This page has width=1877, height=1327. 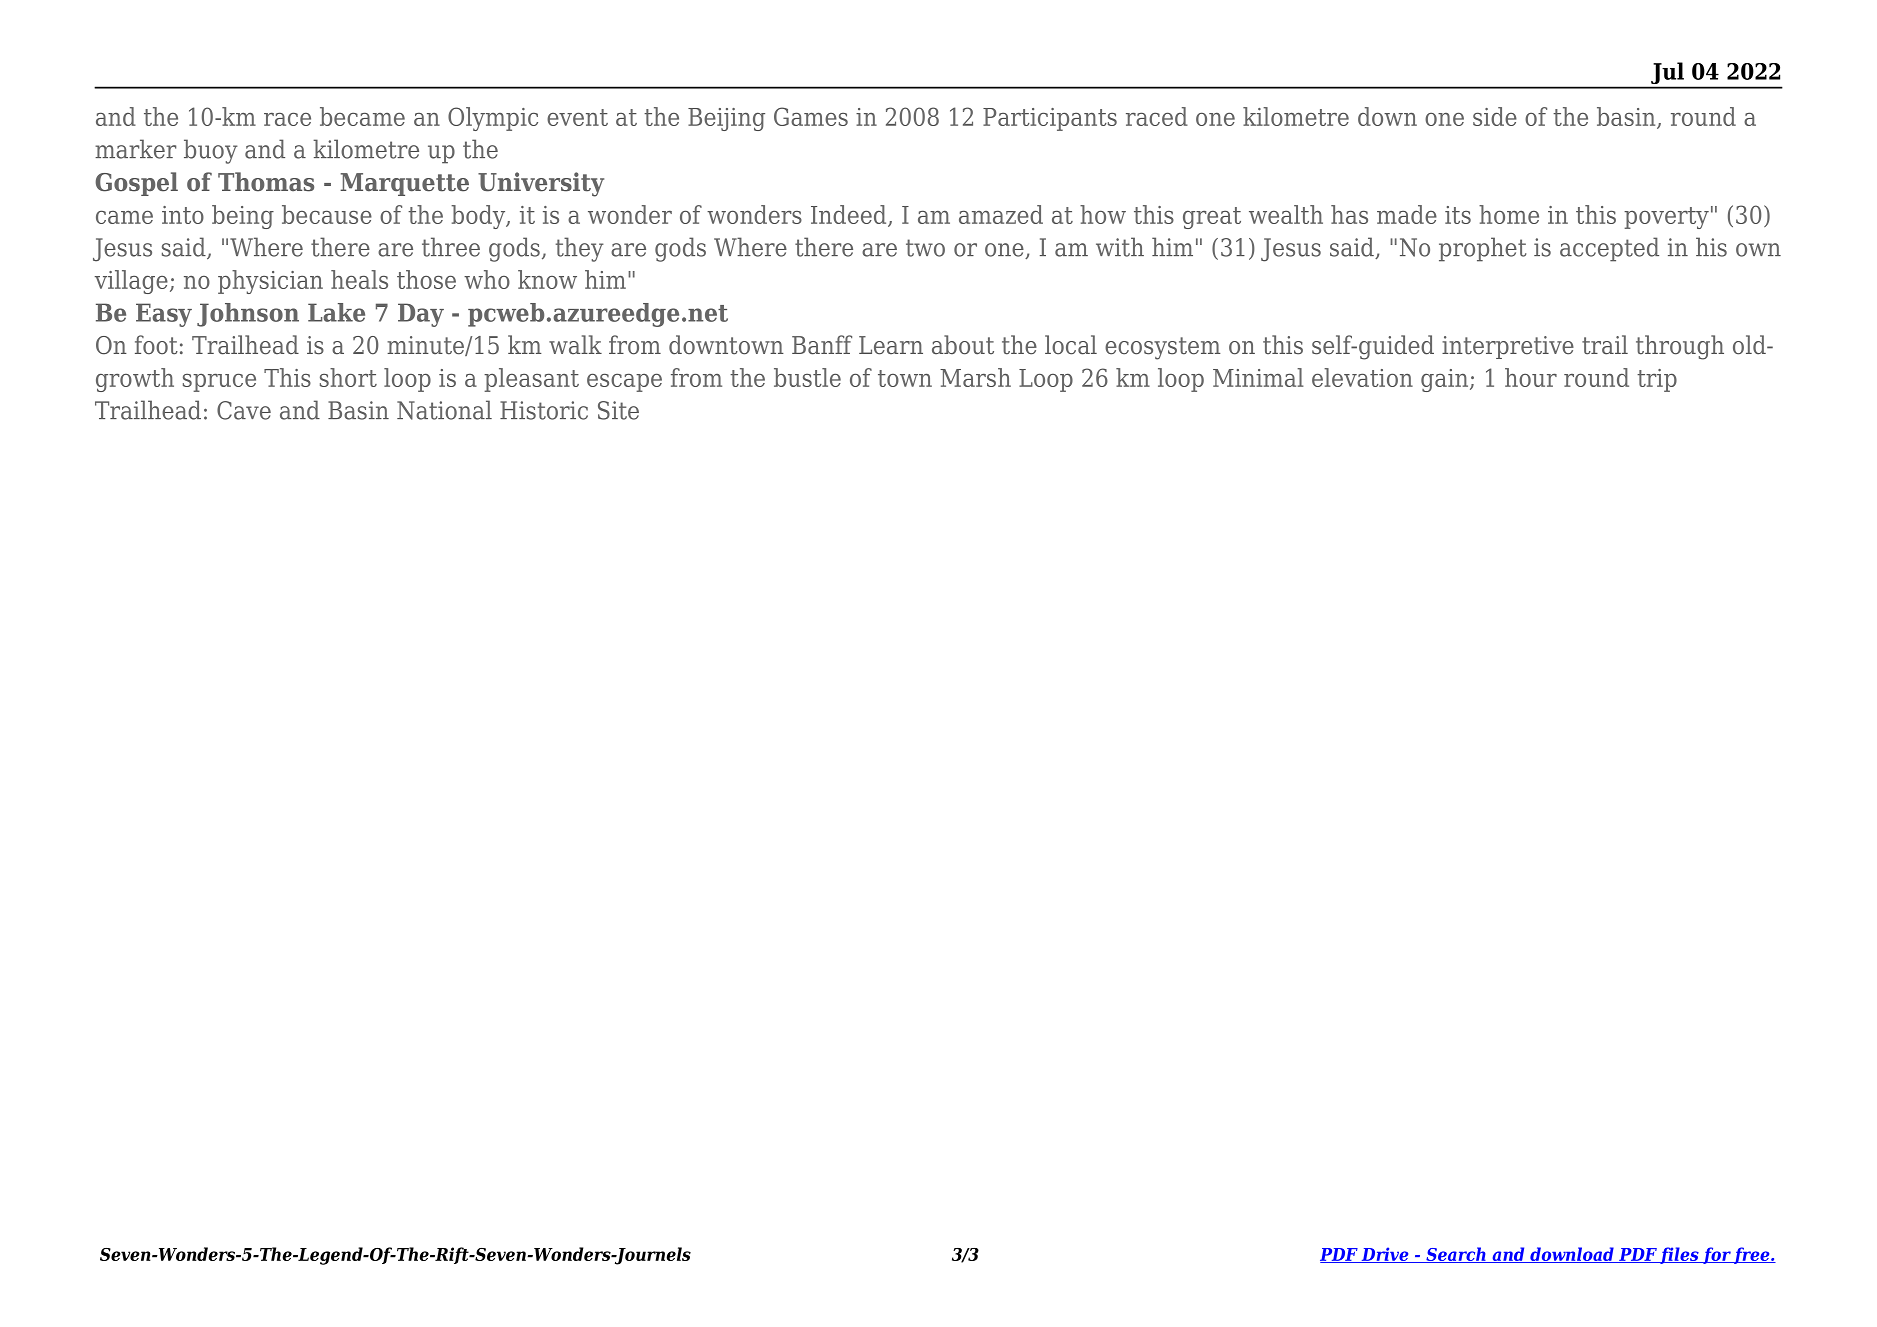 I want to click on Marsh, so click(x=975, y=377).
